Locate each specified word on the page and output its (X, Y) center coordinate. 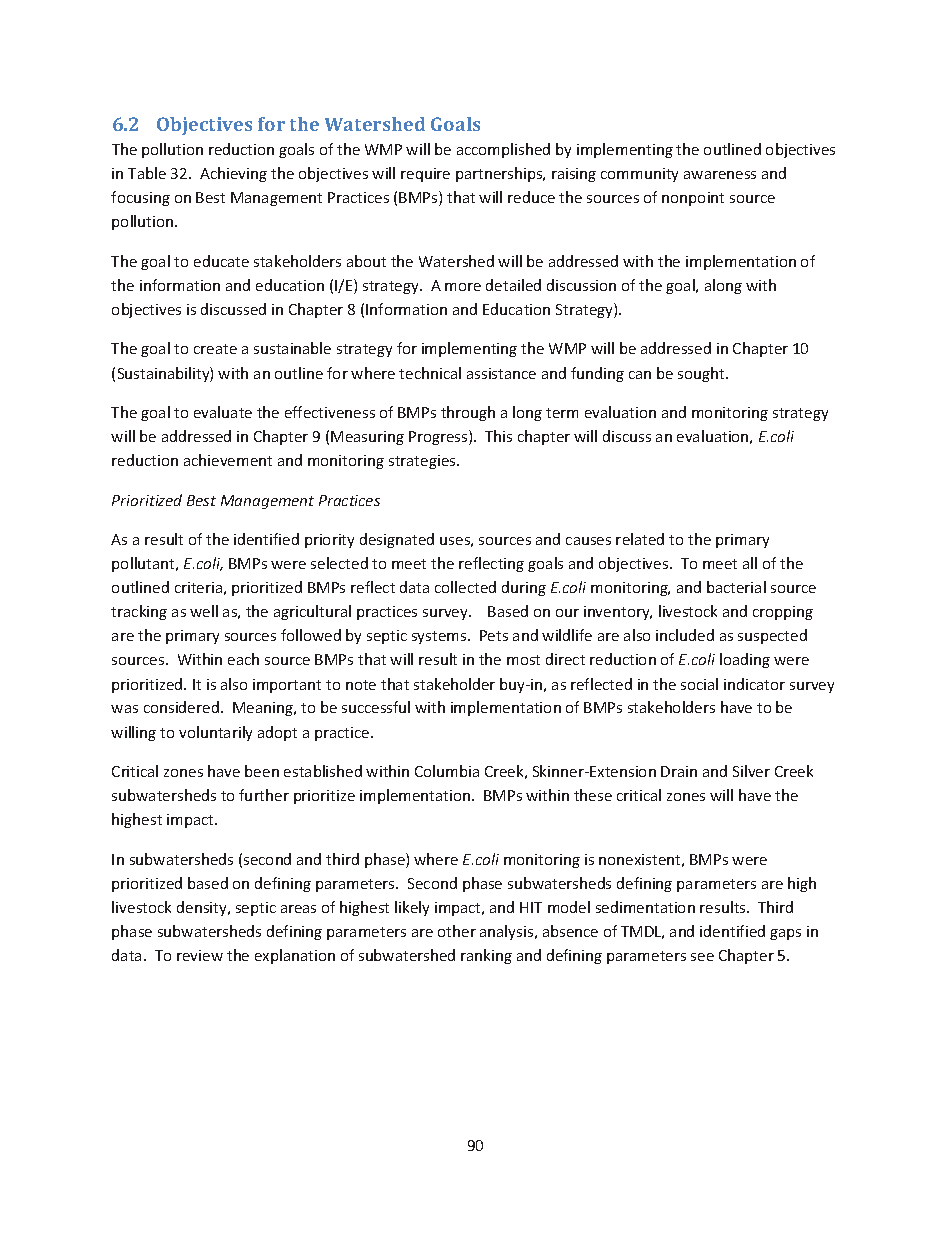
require (425, 175)
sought (702, 374)
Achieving (233, 174)
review (200, 955)
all (750, 563)
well (204, 611)
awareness (720, 175)
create (215, 349)
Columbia (447, 771)
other (457, 931)
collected (465, 587)
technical (430, 373)
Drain (679, 771)
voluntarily (215, 733)
